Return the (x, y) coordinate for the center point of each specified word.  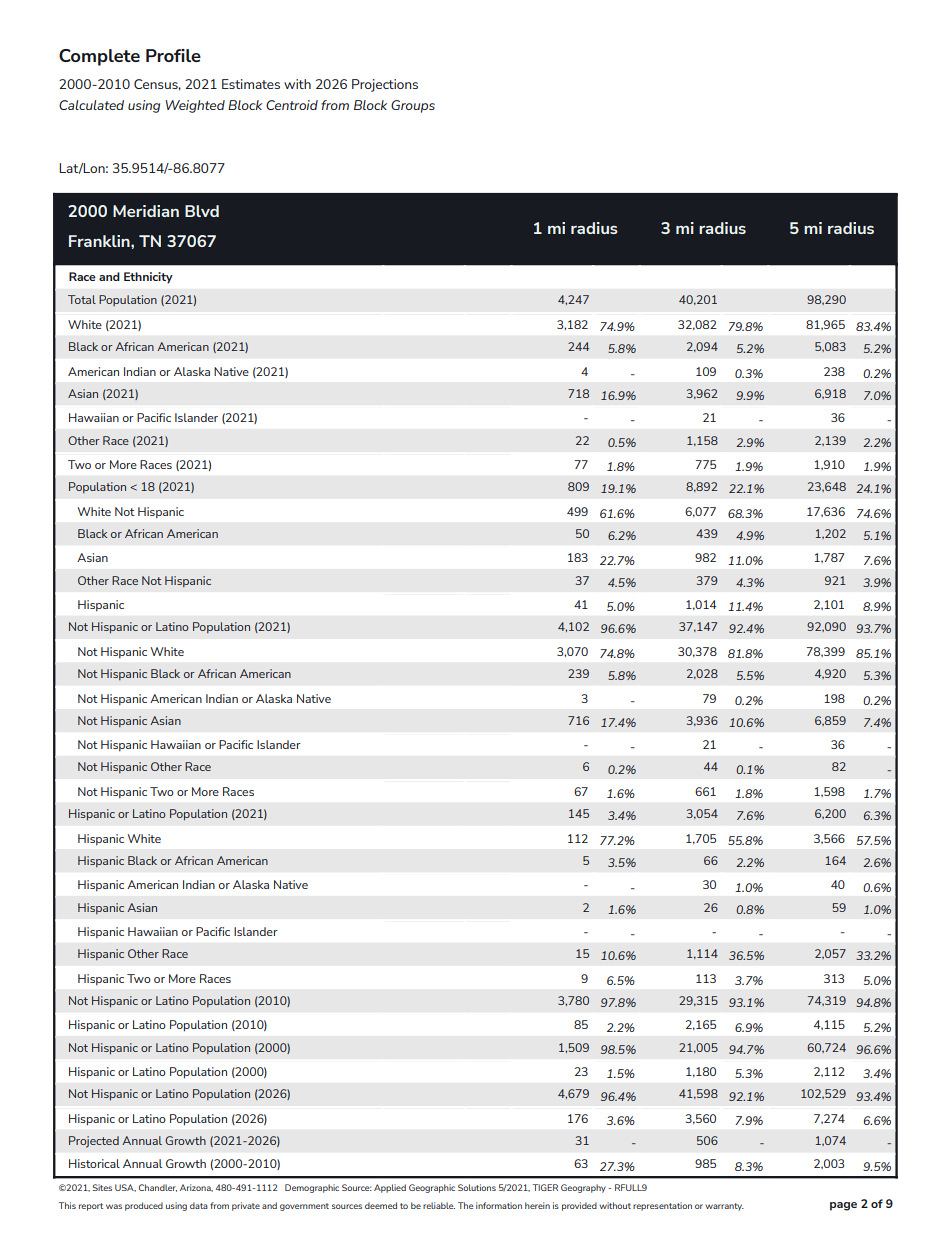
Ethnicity (148, 278)
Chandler (158, 1188)
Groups (413, 106)
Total (82, 299)
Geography (583, 1188)
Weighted (195, 106)
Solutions (477, 1187)
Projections (385, 85)
